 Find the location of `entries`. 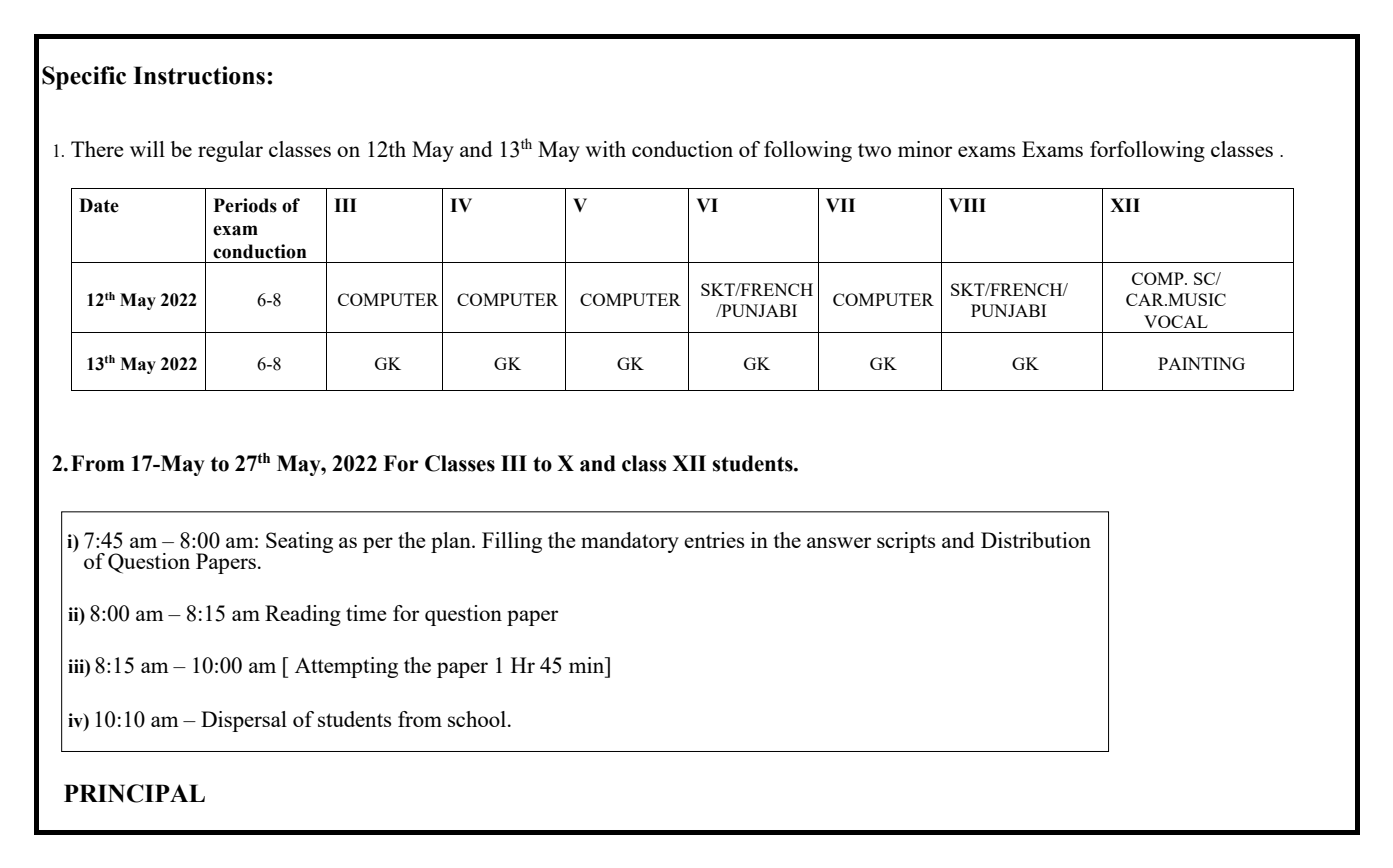

entries is located at coordinates (714, 540).
